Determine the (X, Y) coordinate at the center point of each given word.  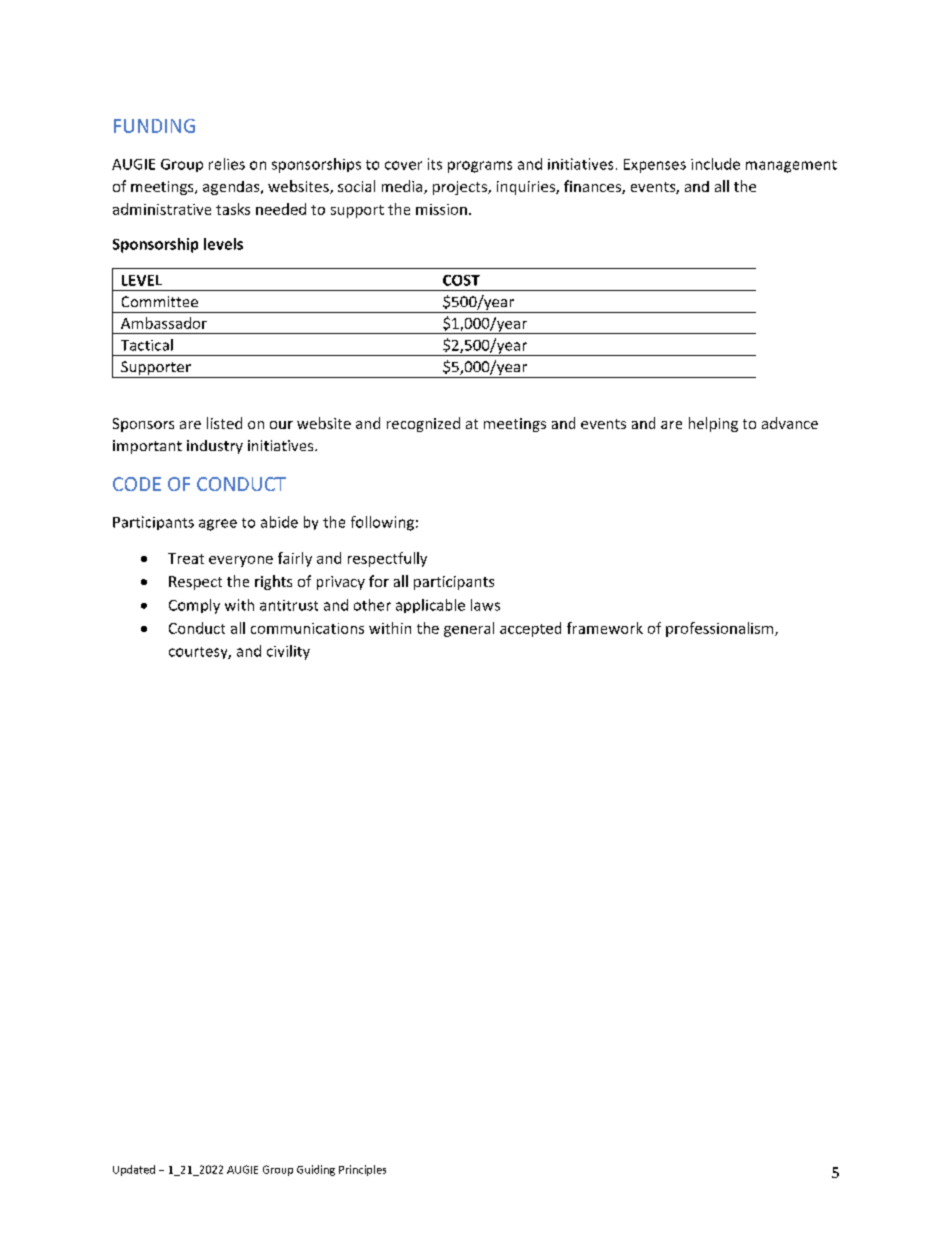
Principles (362, 1170)
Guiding (316, 1170)
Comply (194, 606)
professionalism (721, 629)
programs (480, 167)
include (715, 164)
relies (227, 164)
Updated (134, 1170)
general (469, 629)
